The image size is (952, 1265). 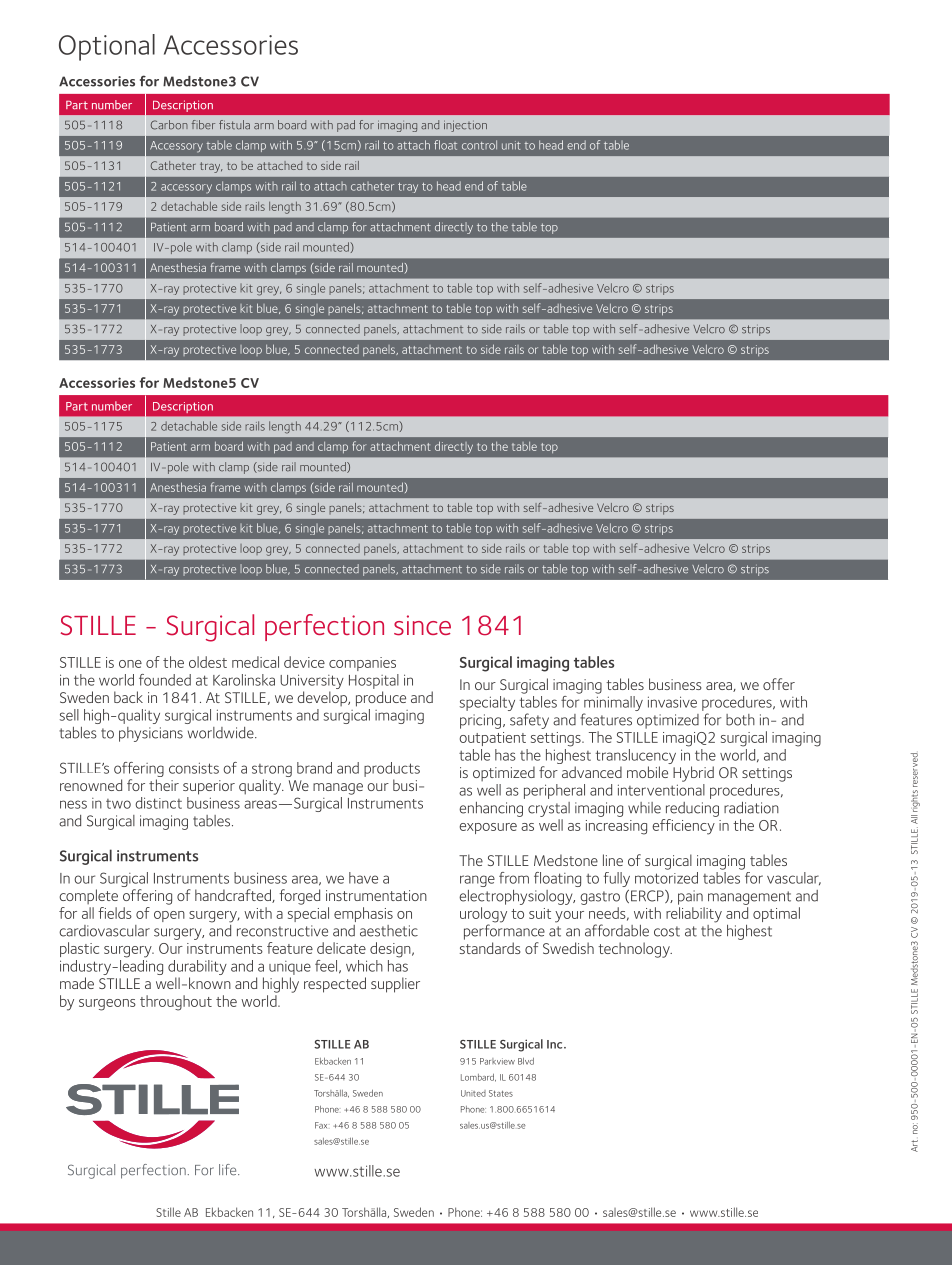 I want to click on since, so click(x=422, y=625).
